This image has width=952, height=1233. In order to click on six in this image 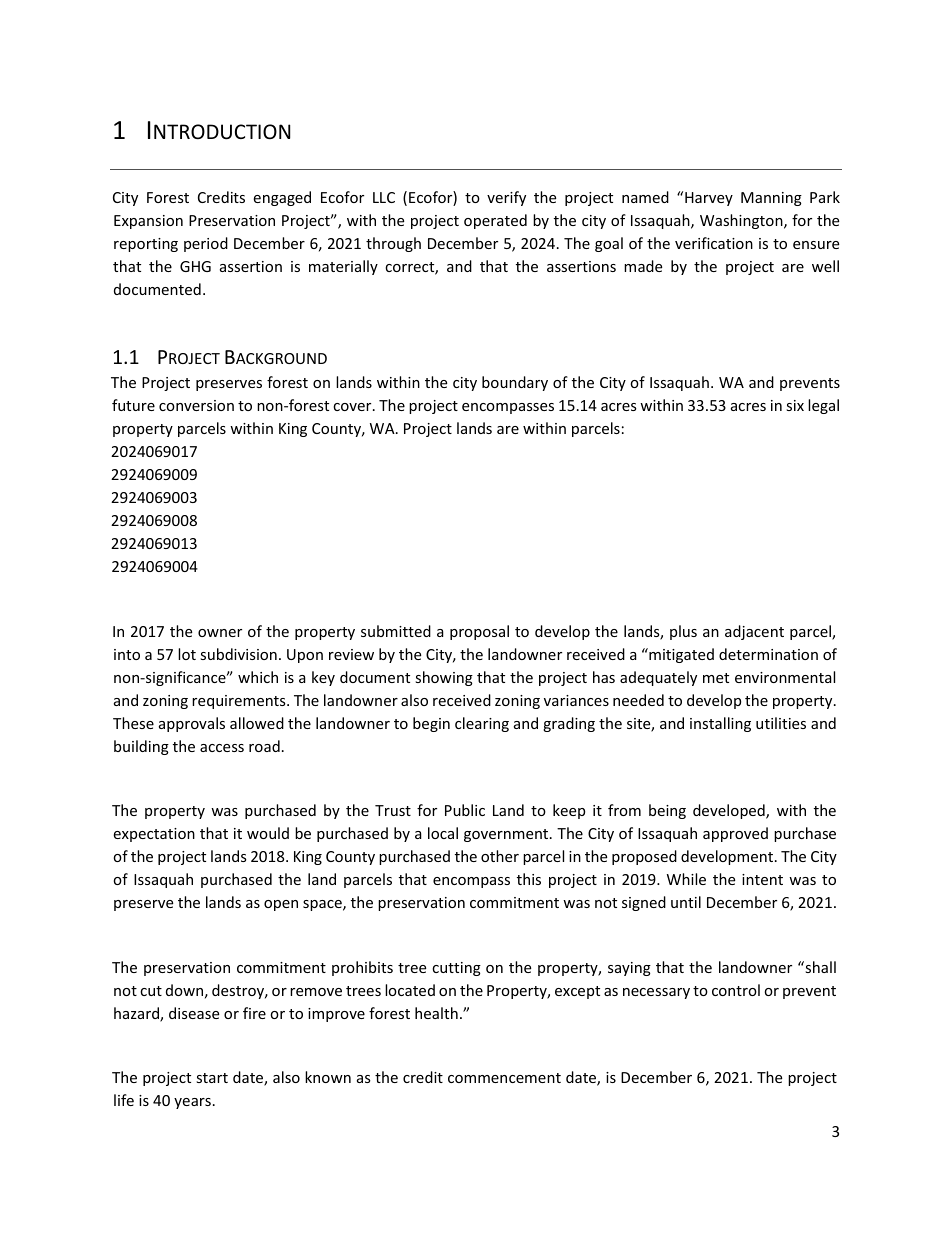, I will do `click(795, 405)`.
